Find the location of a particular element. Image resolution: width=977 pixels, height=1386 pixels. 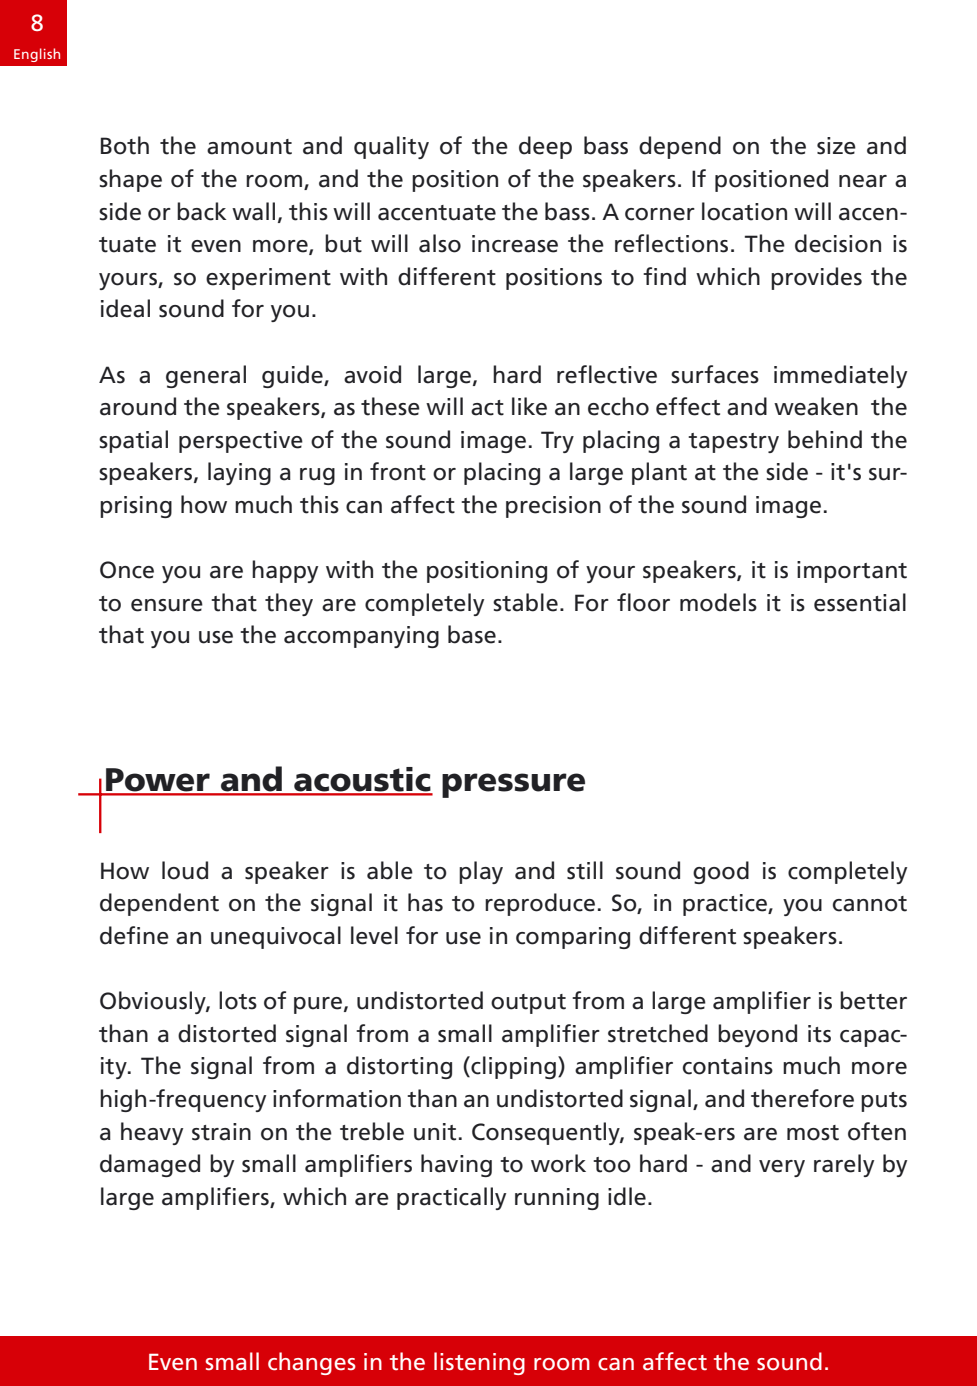

output is located at coordinates (528, 1004).
